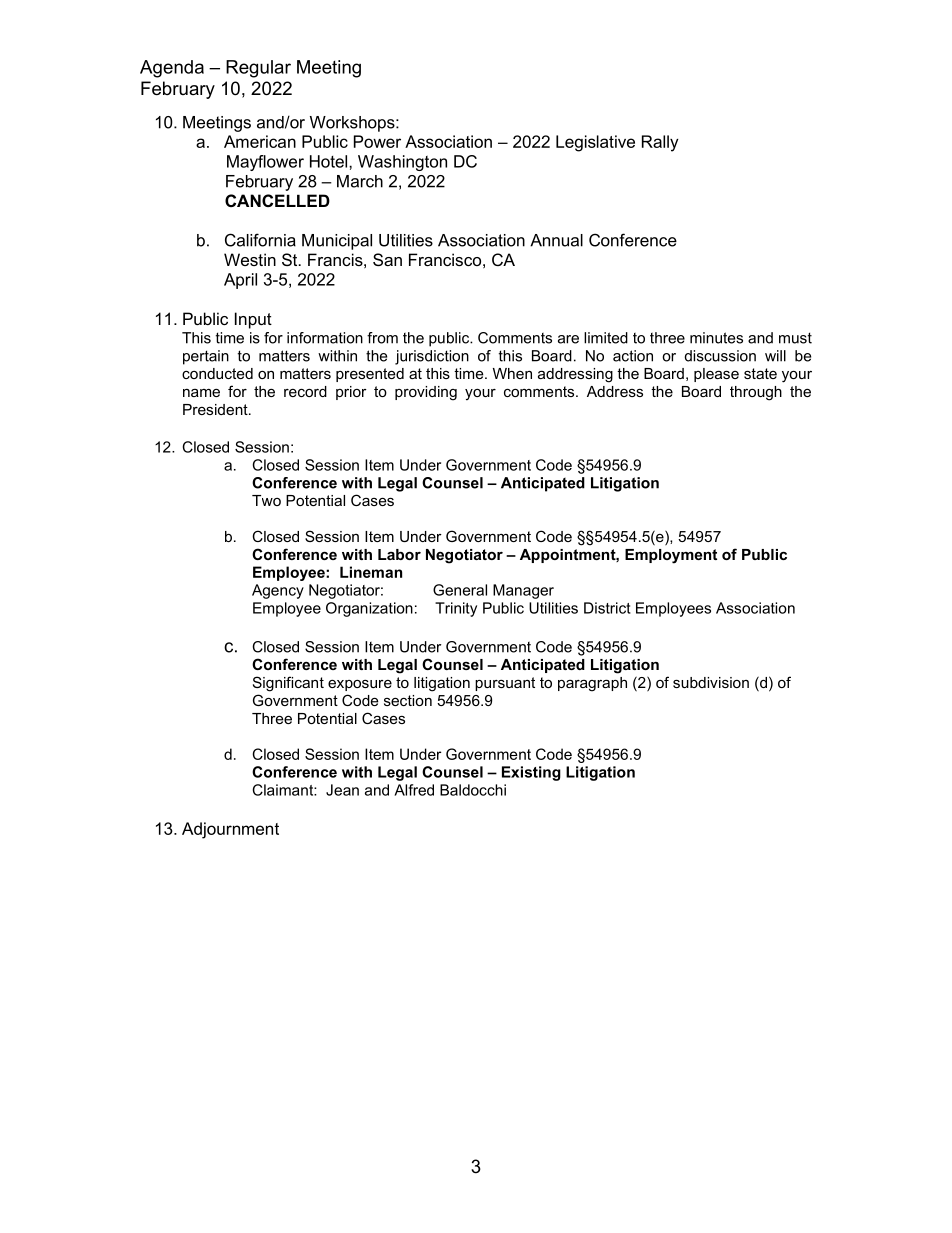 The image size is (952, 1233). Describe the element at coordinates (230, 830) in the document. I see `Adjournment` at that location.
